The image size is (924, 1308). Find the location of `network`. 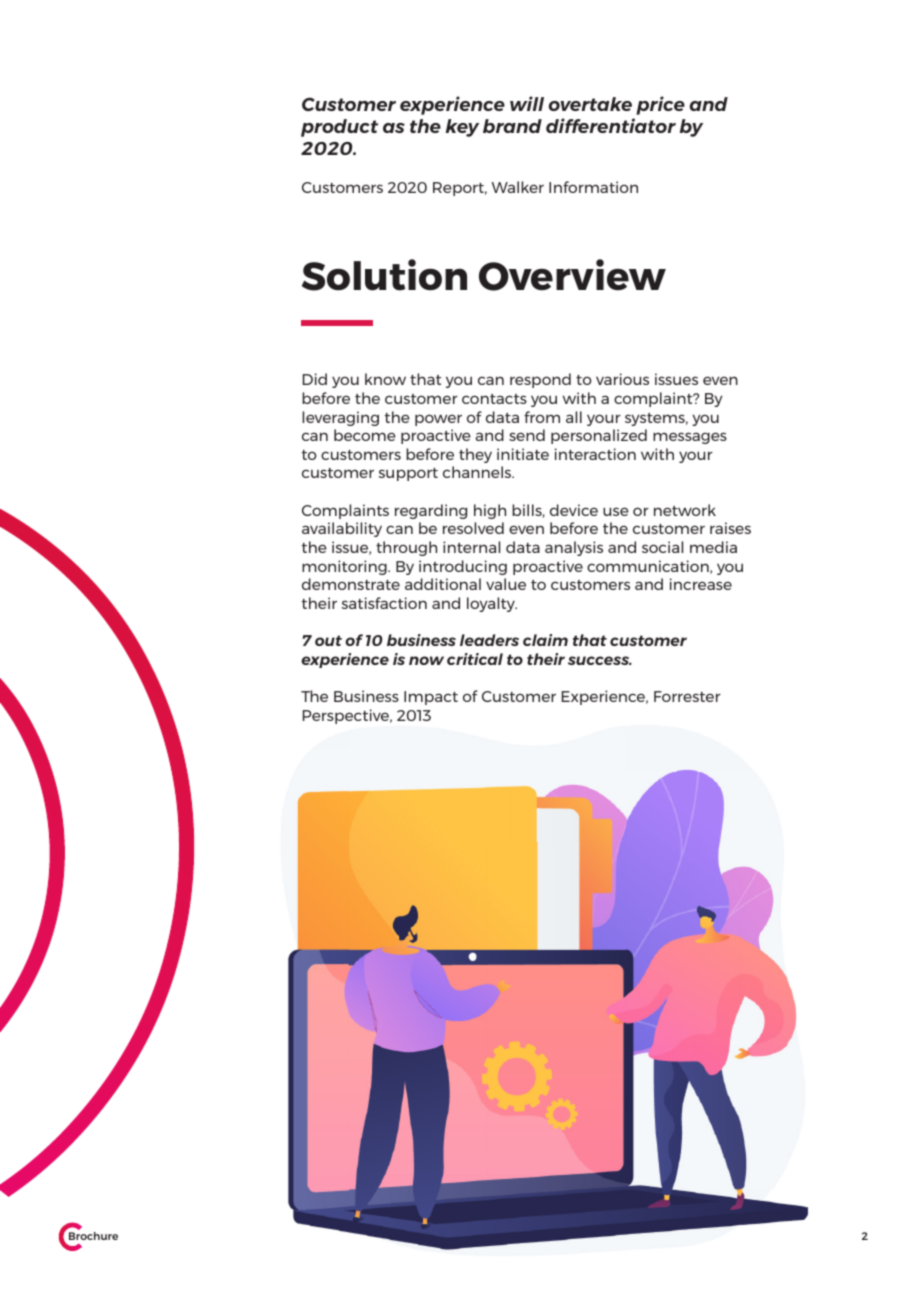

network is located at coordinates (685, 510).
